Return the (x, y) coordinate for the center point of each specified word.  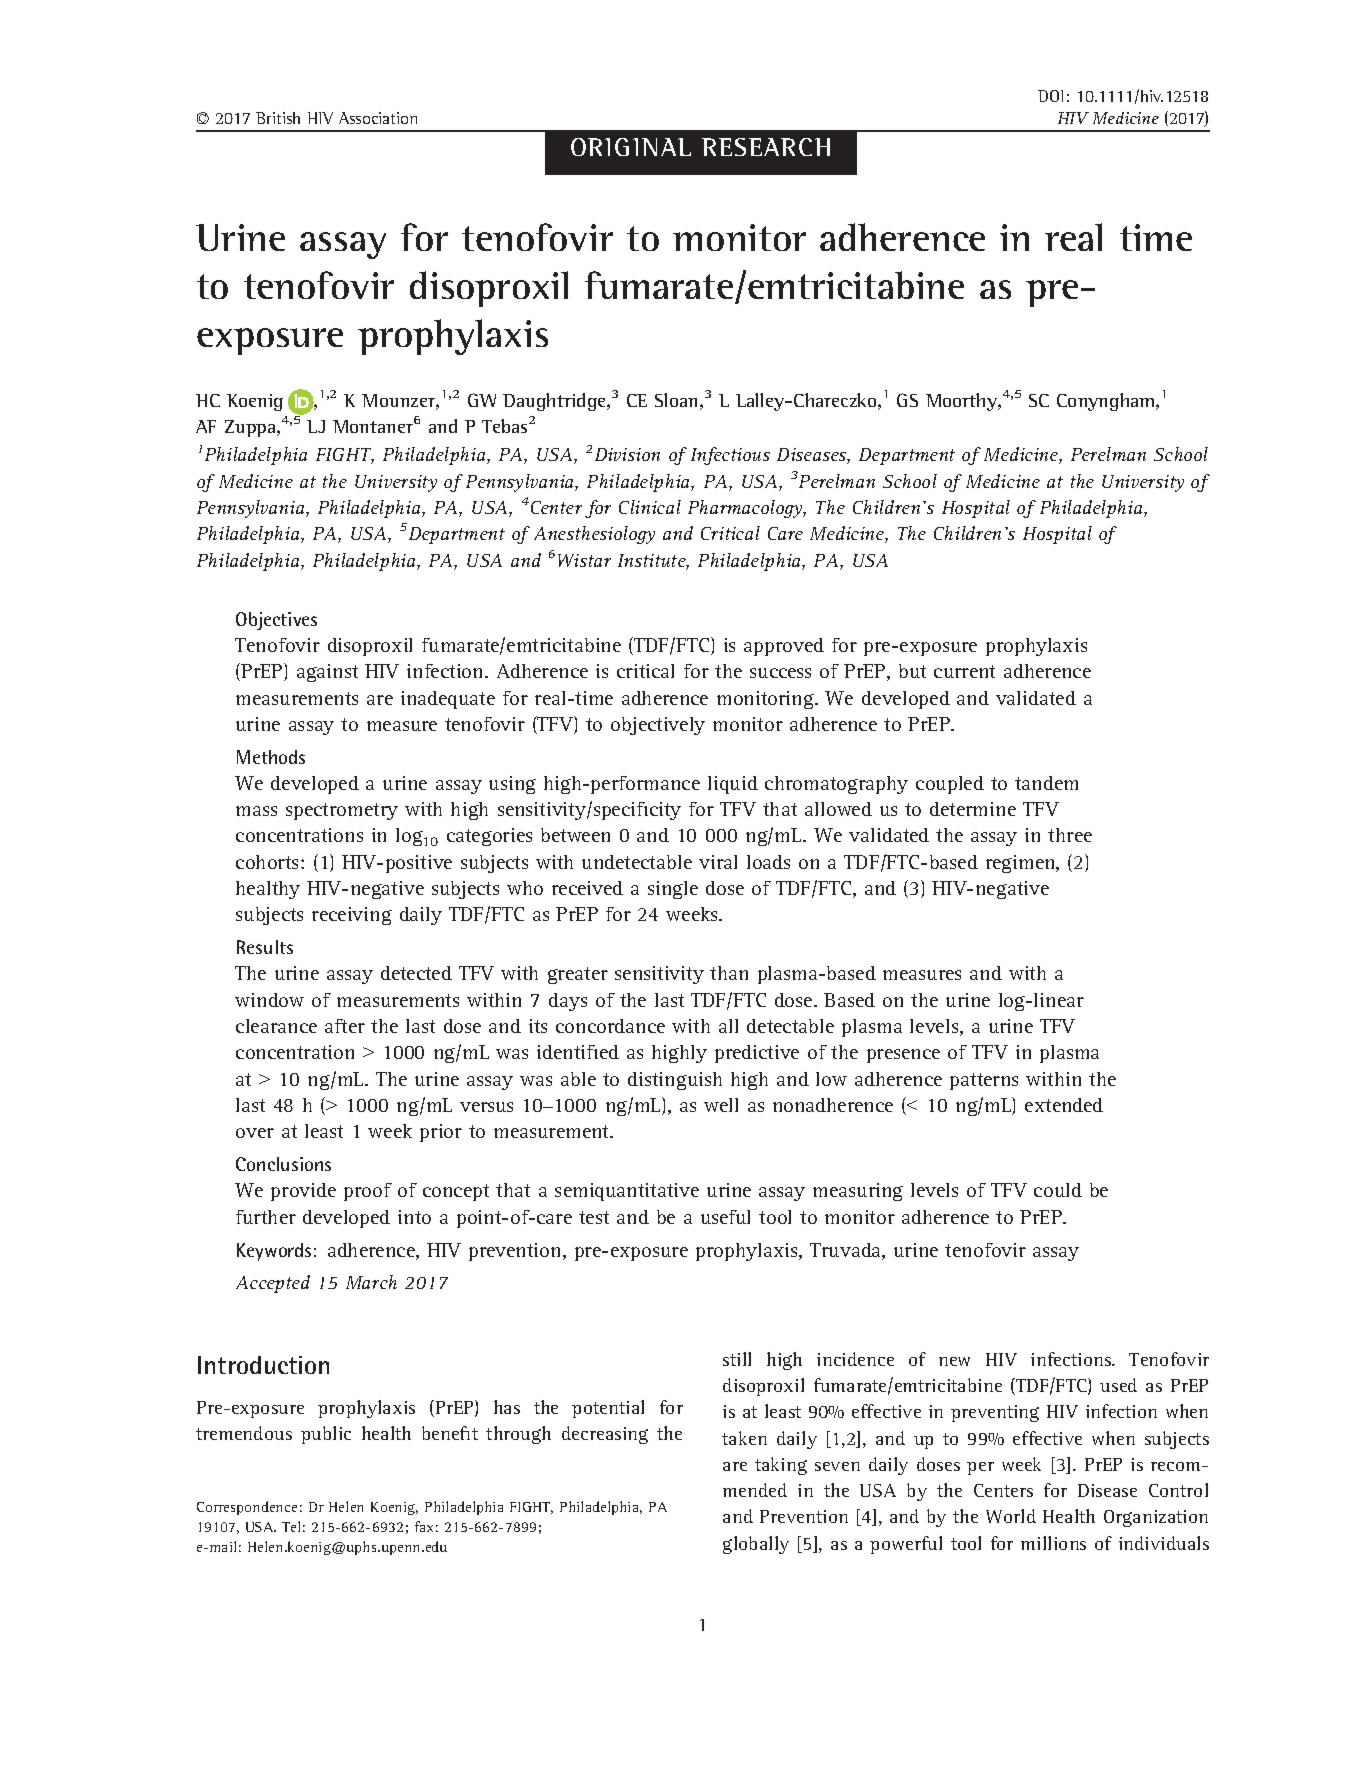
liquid (733, 785)
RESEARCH (766, 147)
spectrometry (342, 811)
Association (378, 118)
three (1070, 835)
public (326, 1435)
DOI (1050, 96)
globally (756, 1545)
